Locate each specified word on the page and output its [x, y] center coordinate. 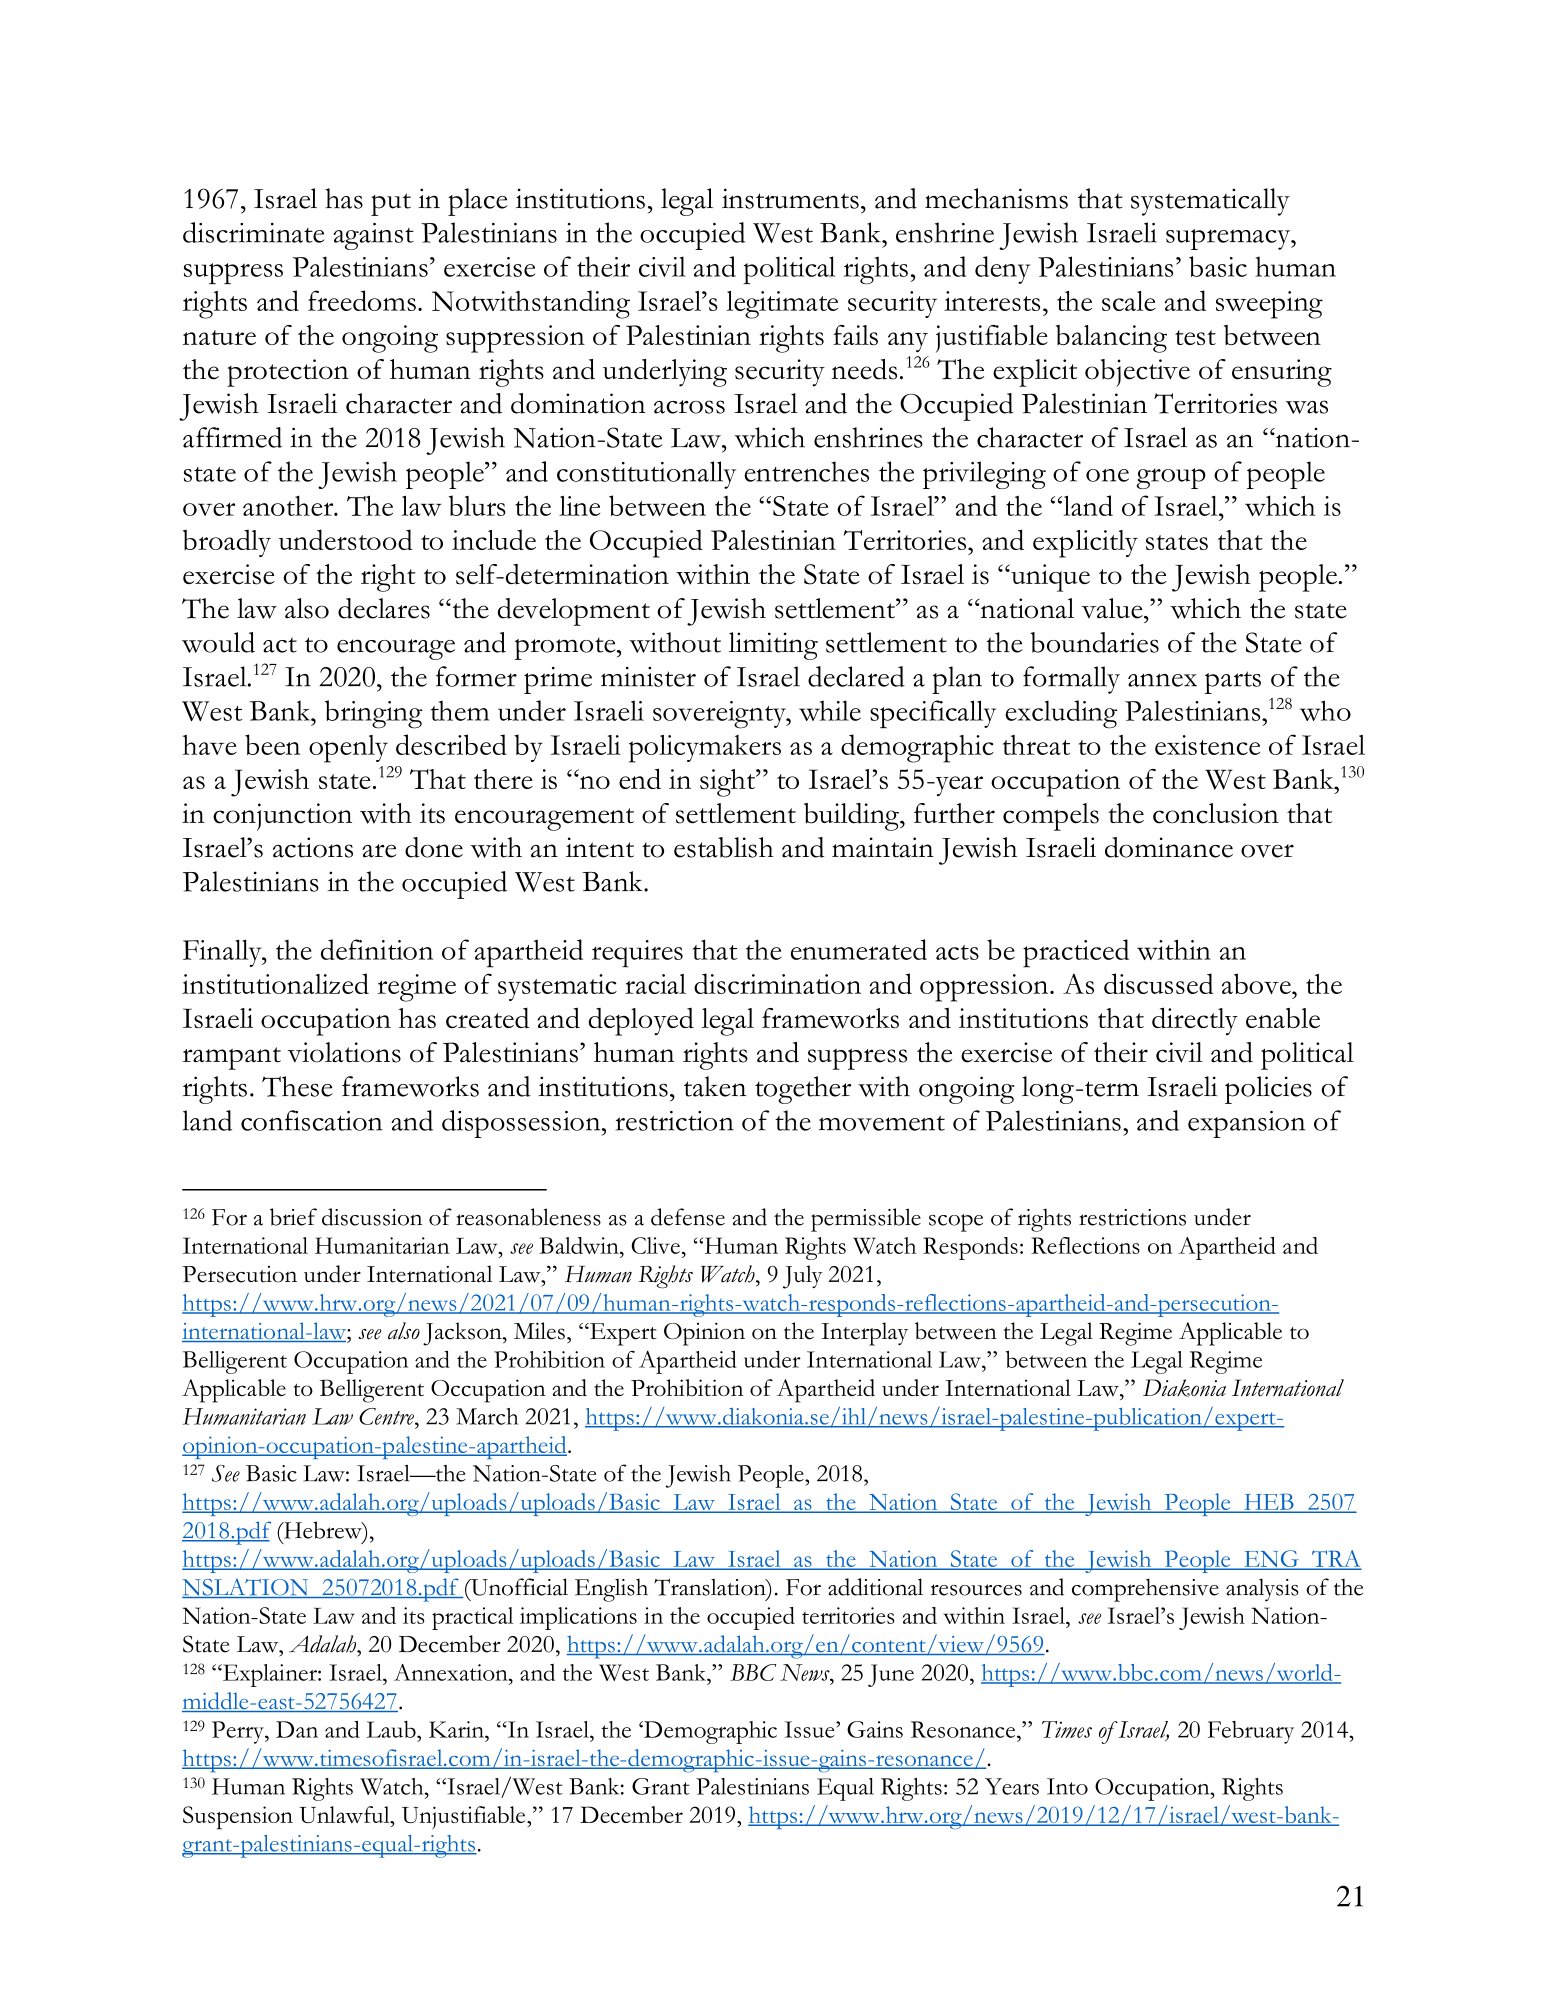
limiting [773, 646]
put [391, 204]
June [891, 1675]
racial [655, 984]
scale [1129, 301]
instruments [790, 198]
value [1113, 608]
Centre [387, 1416]
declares [384, 608]
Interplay [864, 1334]
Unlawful [345, 1814]
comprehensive [1145, 1590]
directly [1195, 1021]
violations [344, 1052]
